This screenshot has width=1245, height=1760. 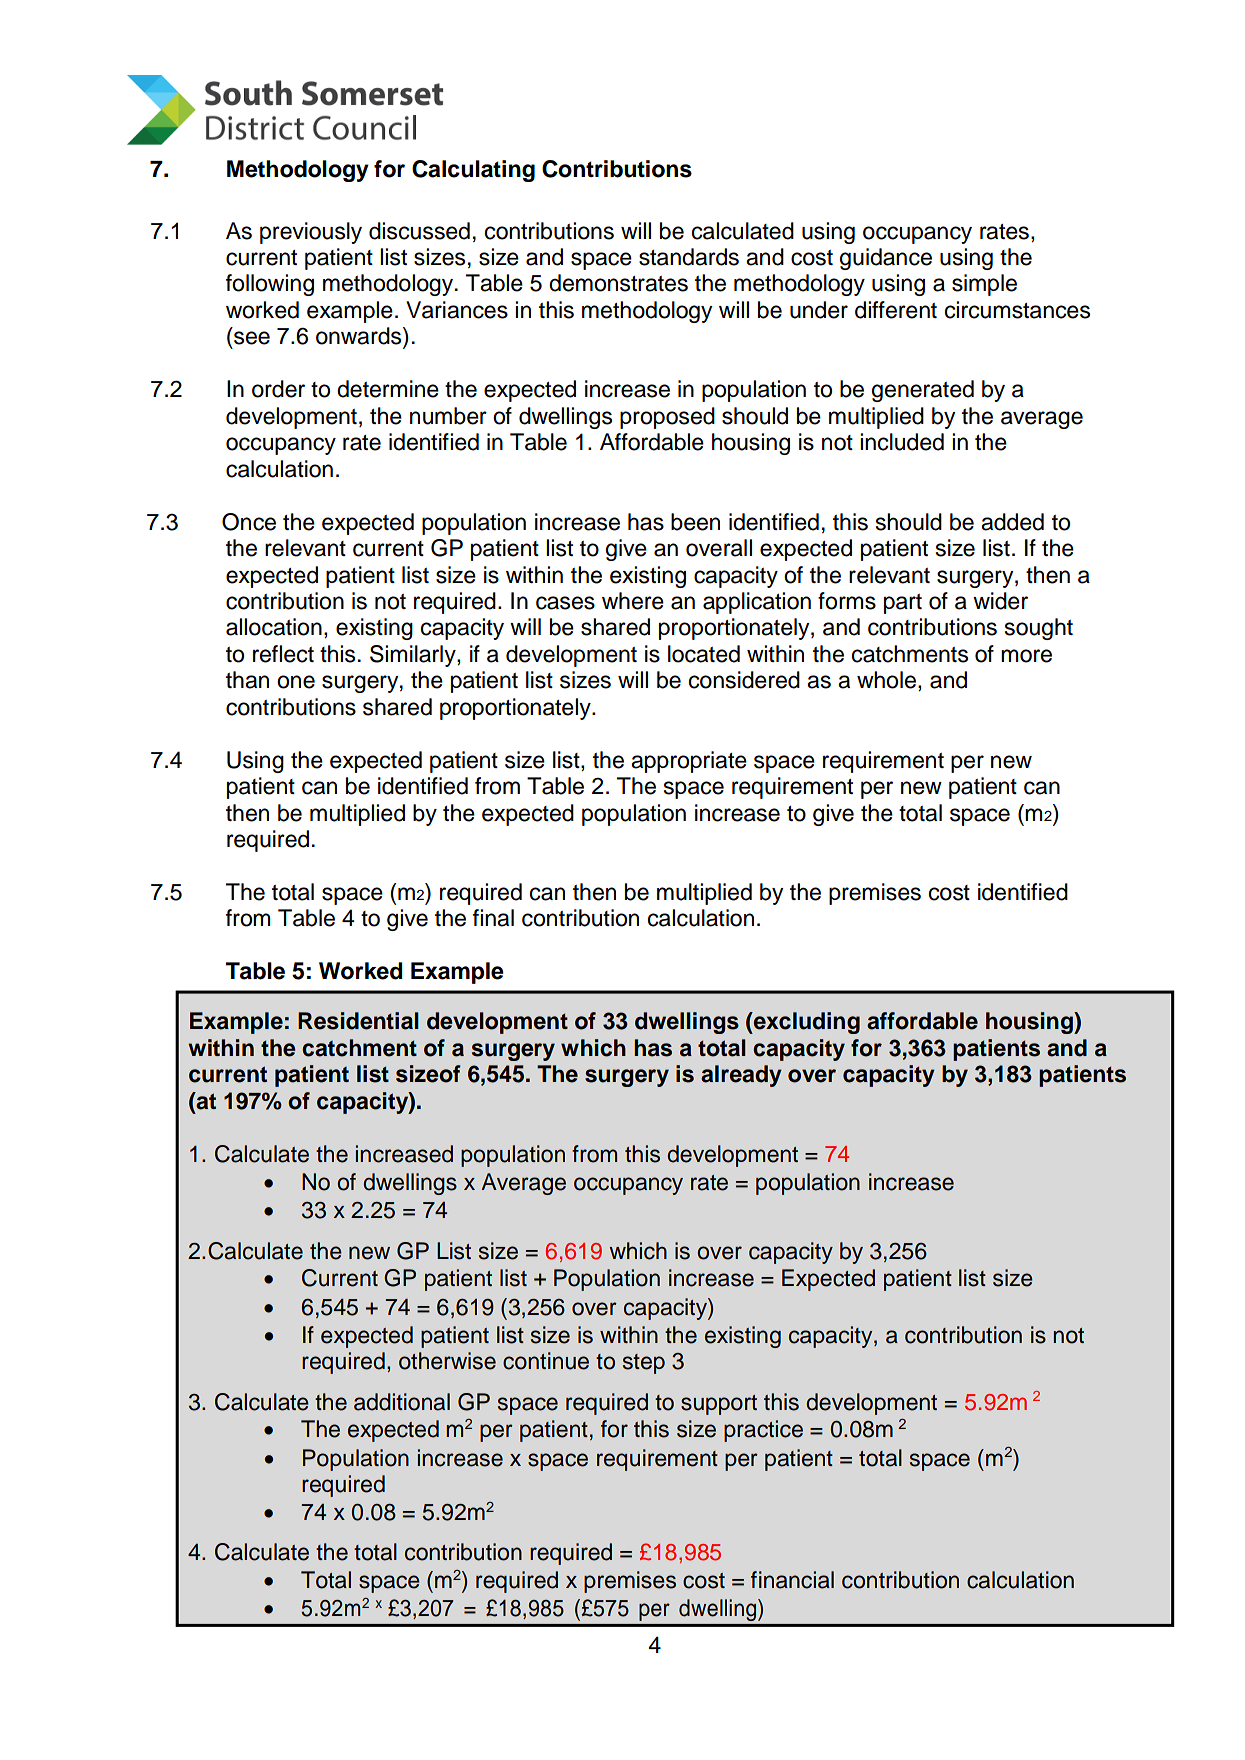 What do you see at coordinates (1012, 522) in the screenshot?
I see `added` at bounding box center [1012, 522].
